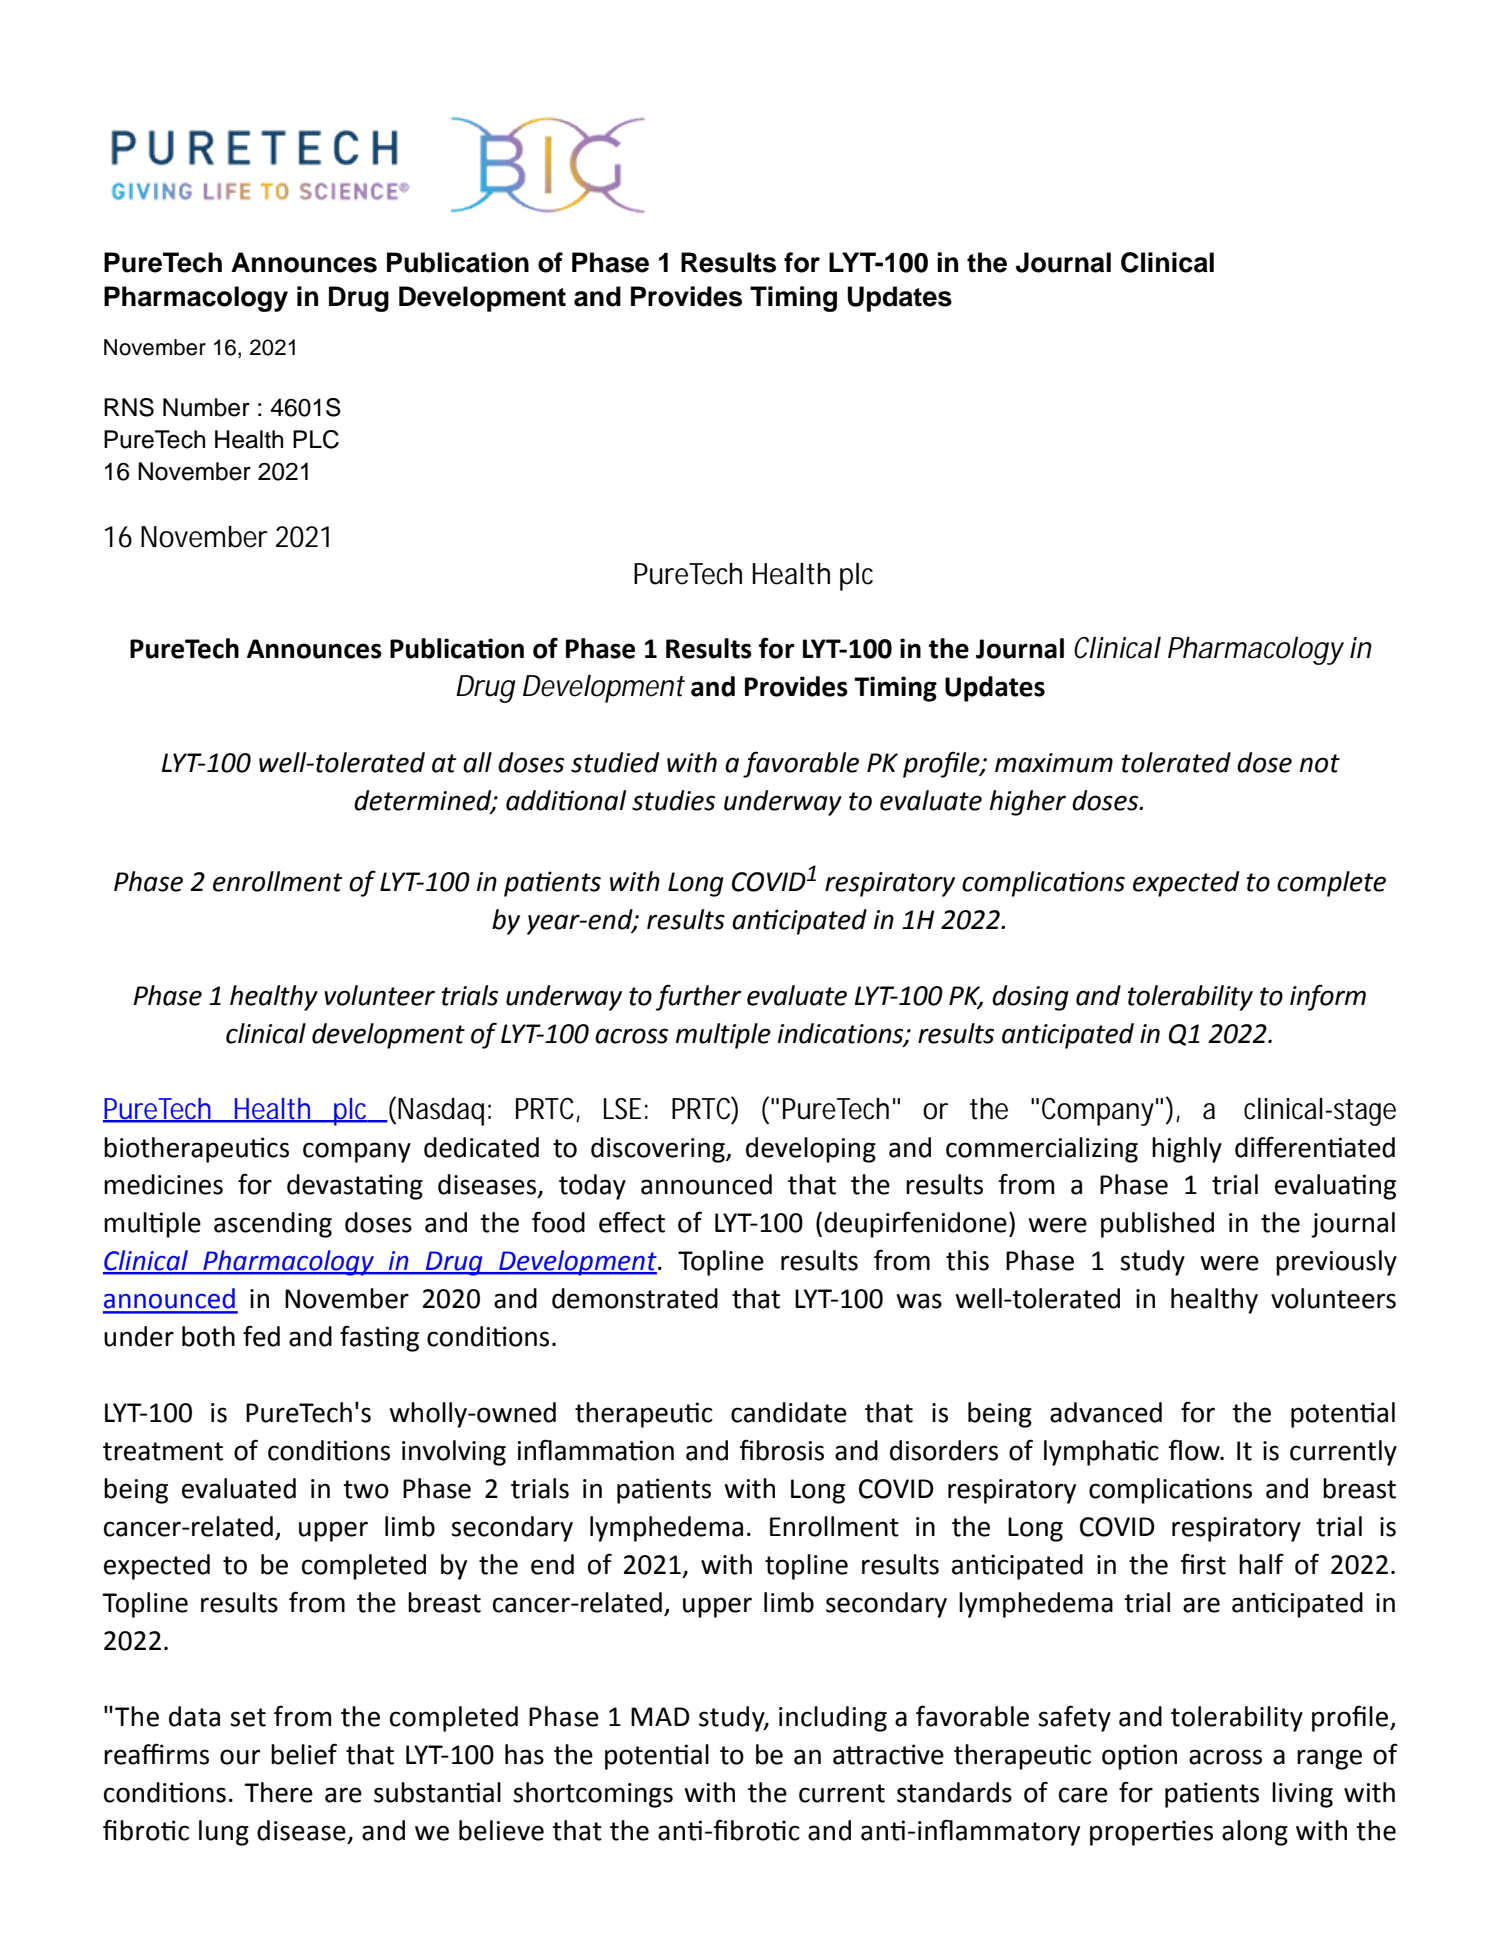 Image resolution: width=1500 pixels, height=1941 pixels. What do you see at coordinates (673, 800) in the image?
I see `studies` at bounding box center [673, 800].
